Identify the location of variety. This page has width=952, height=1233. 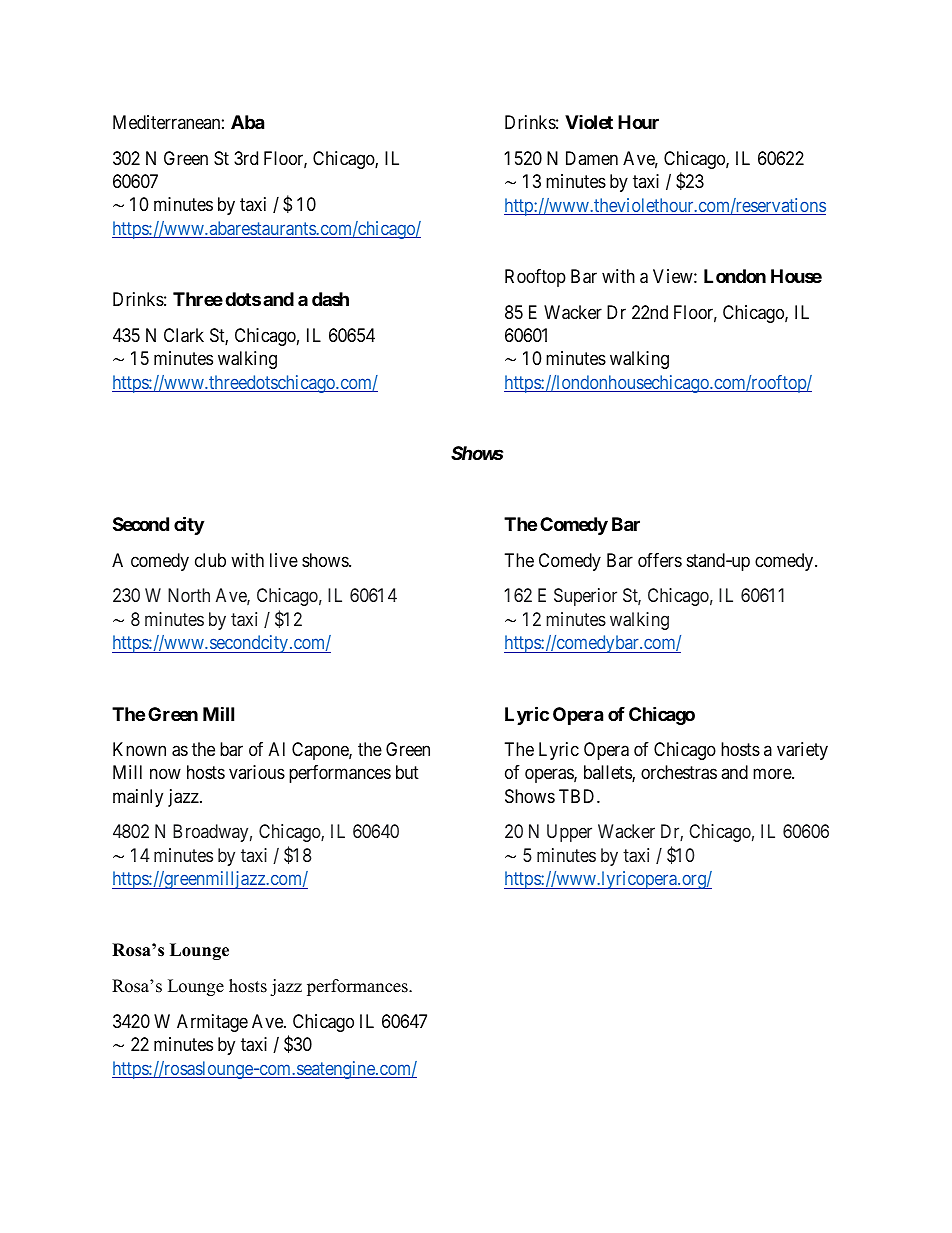
(802, 751).
